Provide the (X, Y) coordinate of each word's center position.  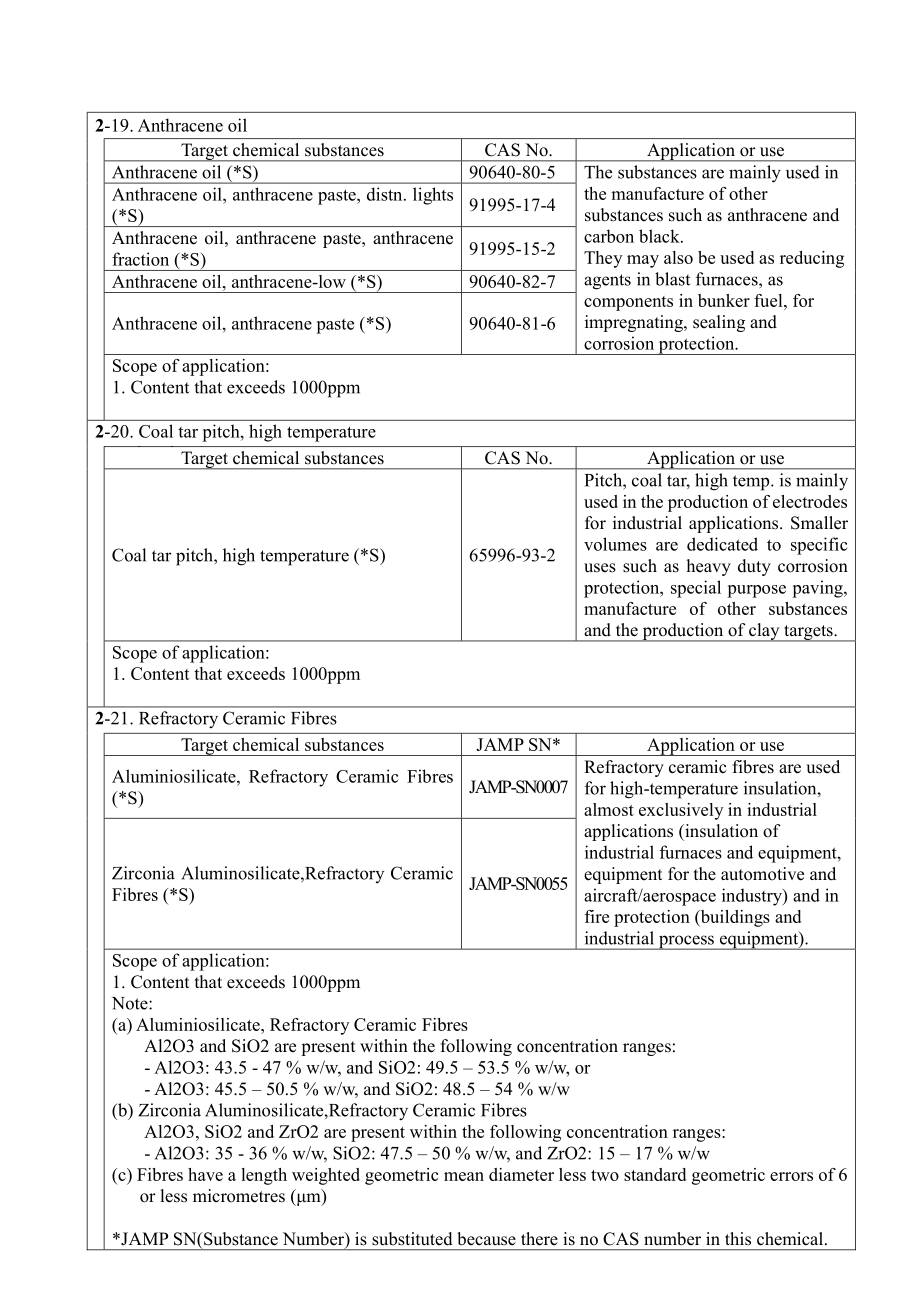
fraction (140, 259)
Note (131, 1003)
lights (433, 196)
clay (764, 632)
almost (609, 809)
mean (464, 1176)
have (205, 1174)
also (678, 257)
